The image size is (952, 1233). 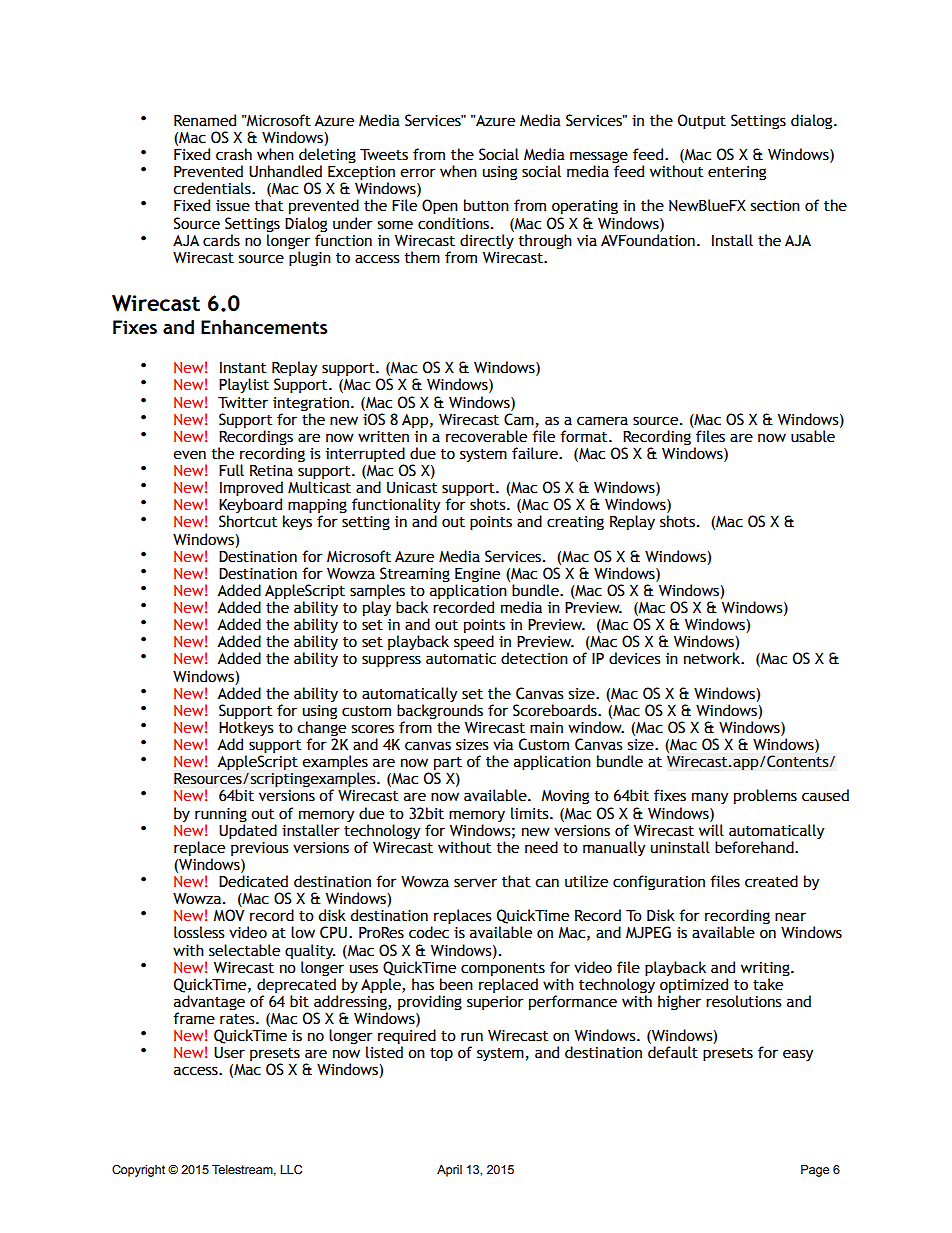 I want to click on network, so click(x=713, y=658).
